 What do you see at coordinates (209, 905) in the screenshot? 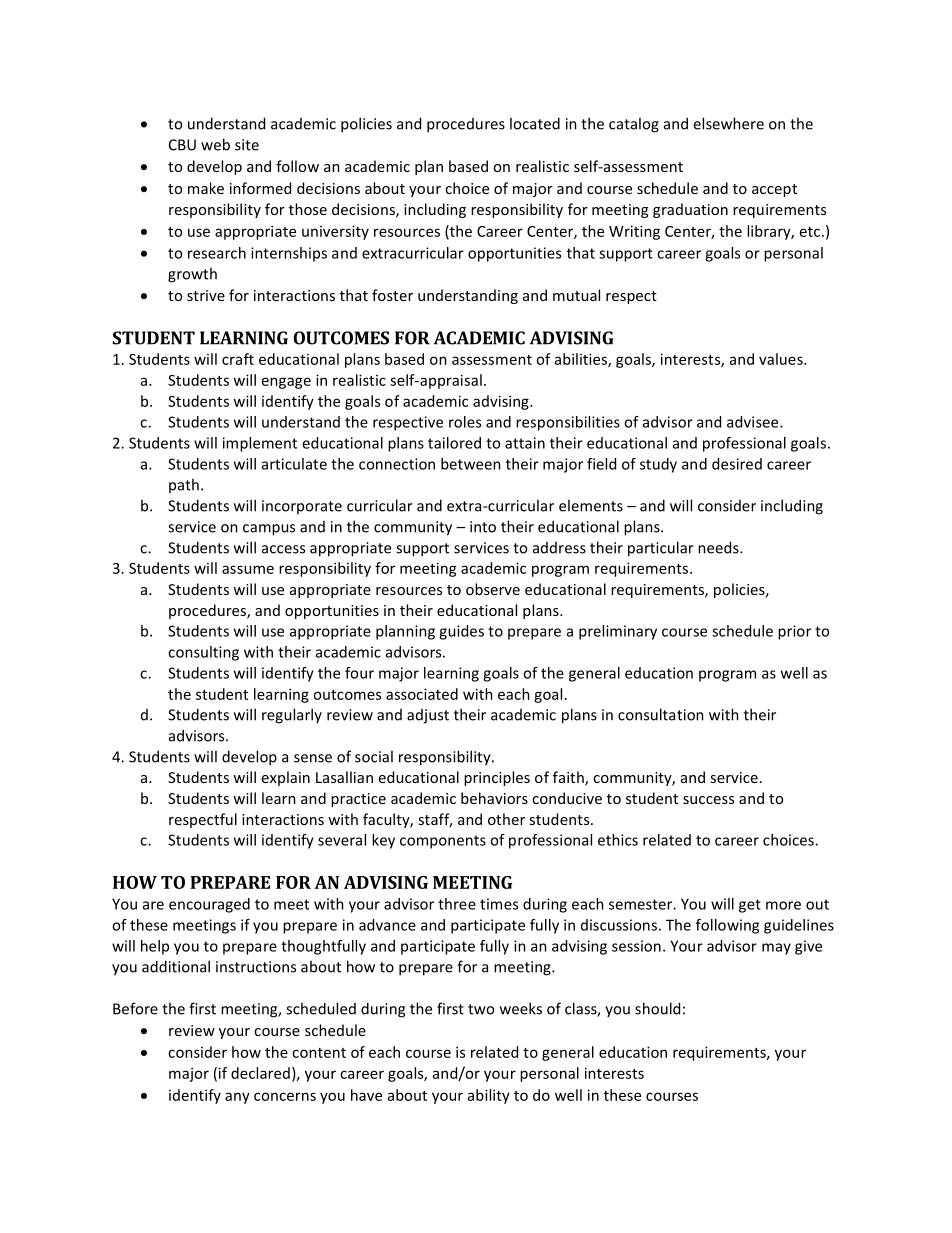
I see `encouraged` at bounding box center [209, 905].
